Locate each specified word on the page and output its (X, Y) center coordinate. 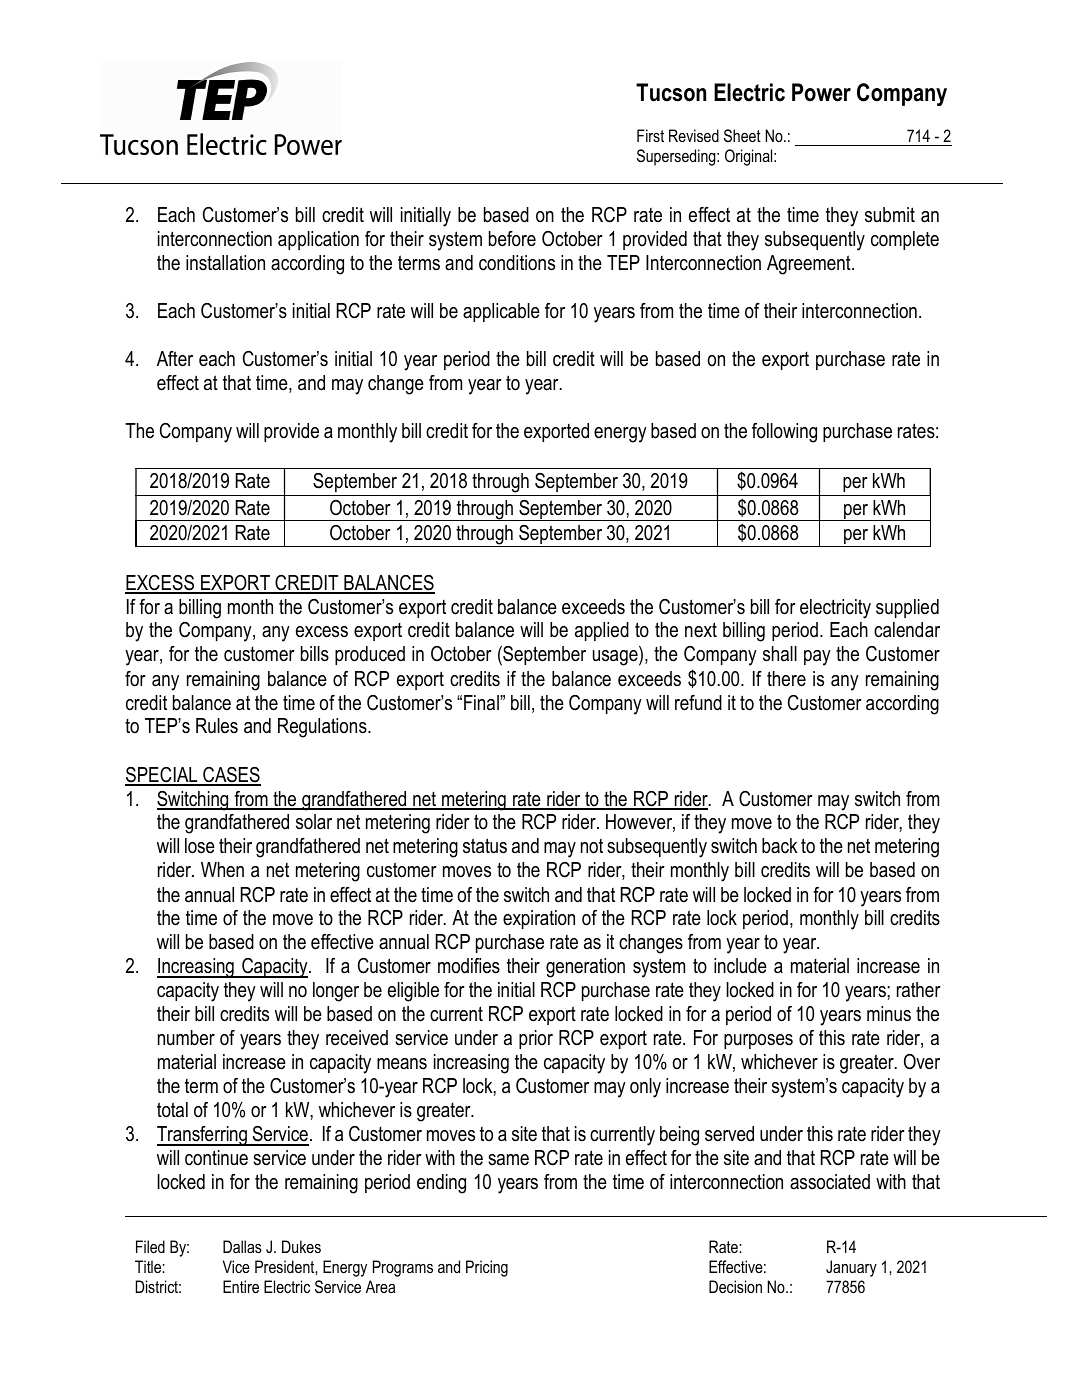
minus (889, 1014)
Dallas (242, 1246)
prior (536, 1039)
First (650, 135)
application (318, 240)
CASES (231, 776)
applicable (501, 312)
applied (602, 631)
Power (821, 92)
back (780, 846)
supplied (907, 608)
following (784, 433)
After (175, 359)
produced (370, 655)
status (485, 846)
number (186, 1038)
